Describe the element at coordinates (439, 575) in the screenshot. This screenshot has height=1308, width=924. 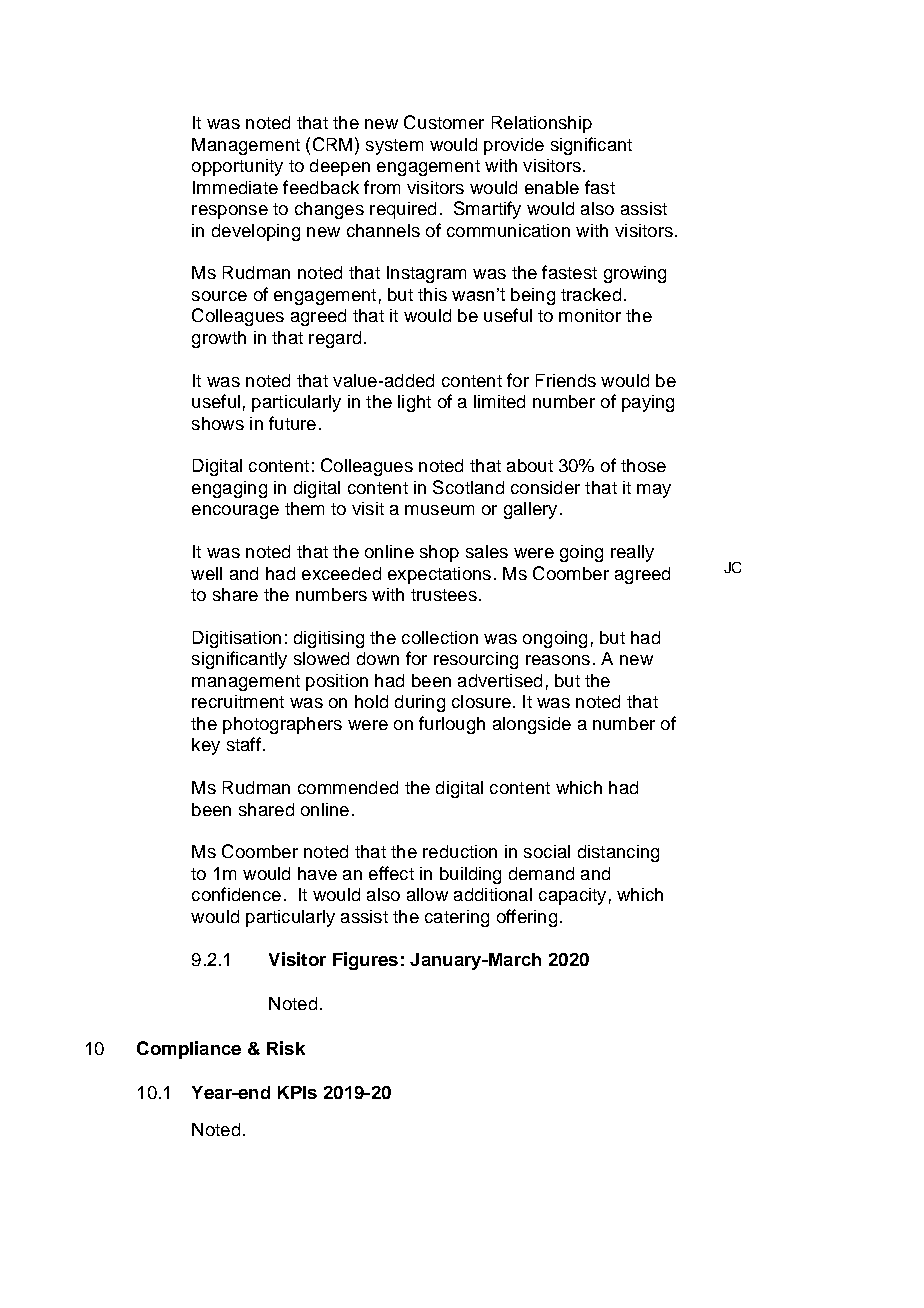
I see `expectations` at that location.
